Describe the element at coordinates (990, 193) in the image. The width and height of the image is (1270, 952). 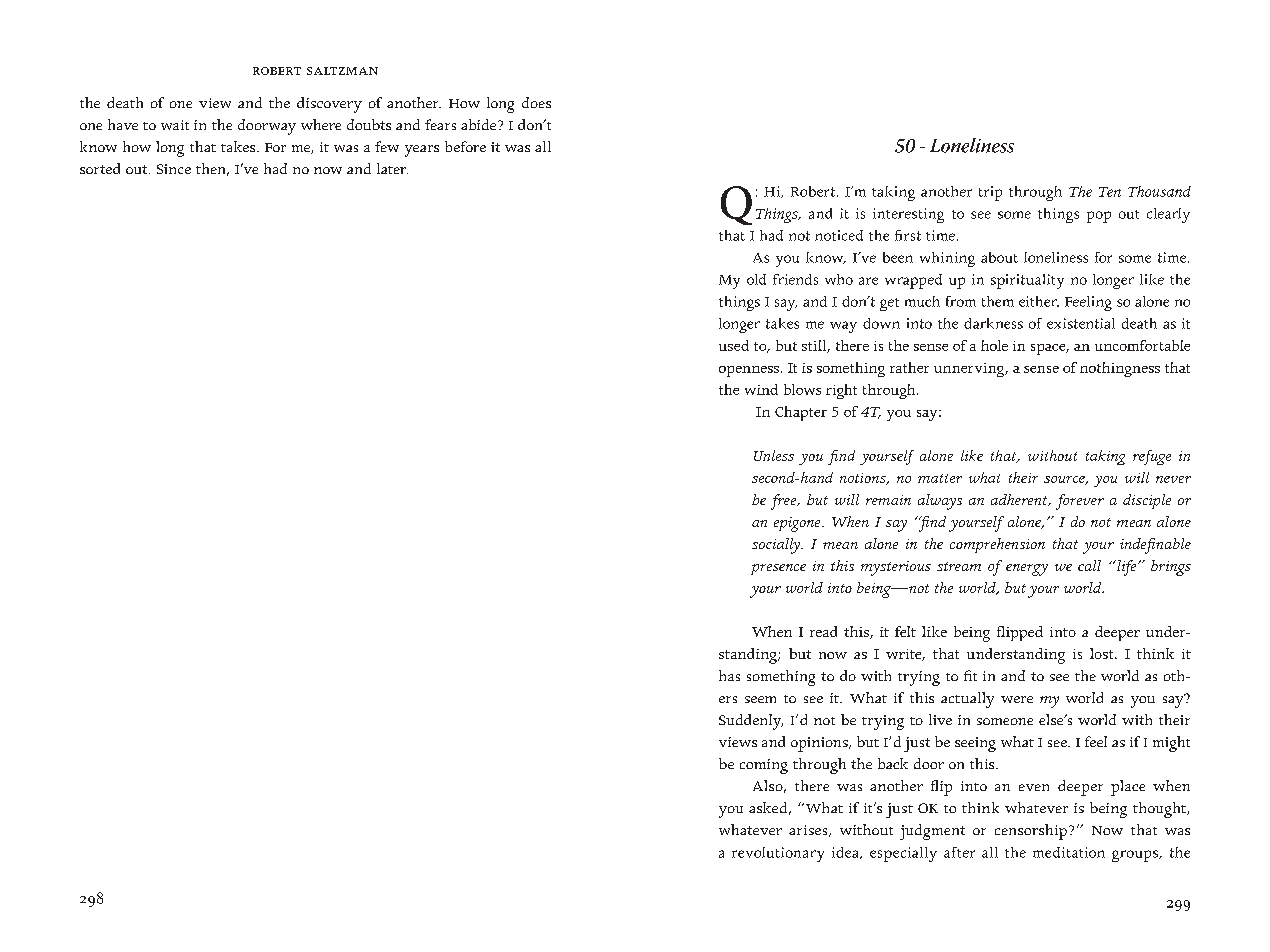
I see `trip` at that location.
